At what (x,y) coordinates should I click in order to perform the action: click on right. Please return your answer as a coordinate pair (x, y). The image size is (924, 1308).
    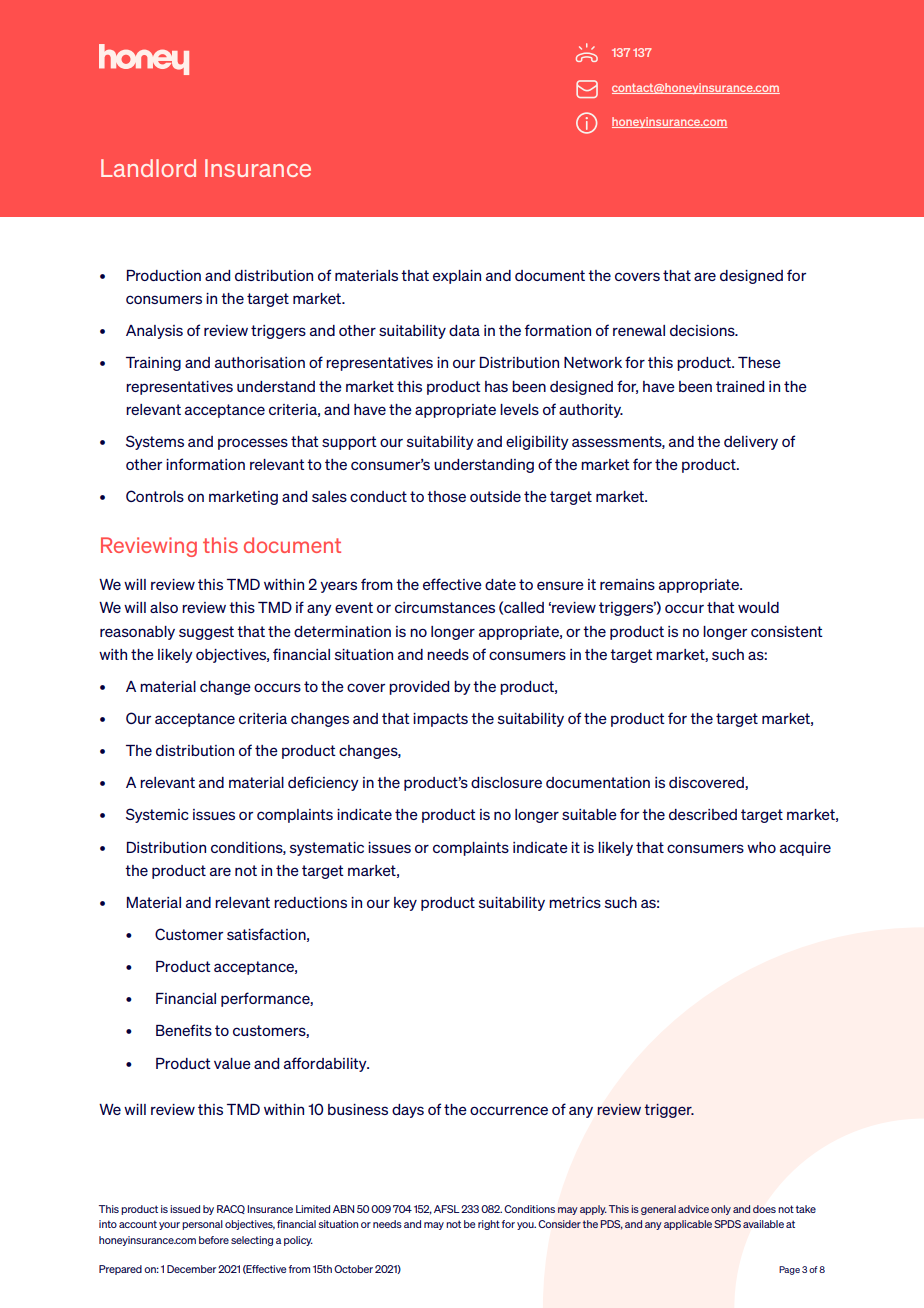
    Looking at the image, I should click on (489, 1225).
